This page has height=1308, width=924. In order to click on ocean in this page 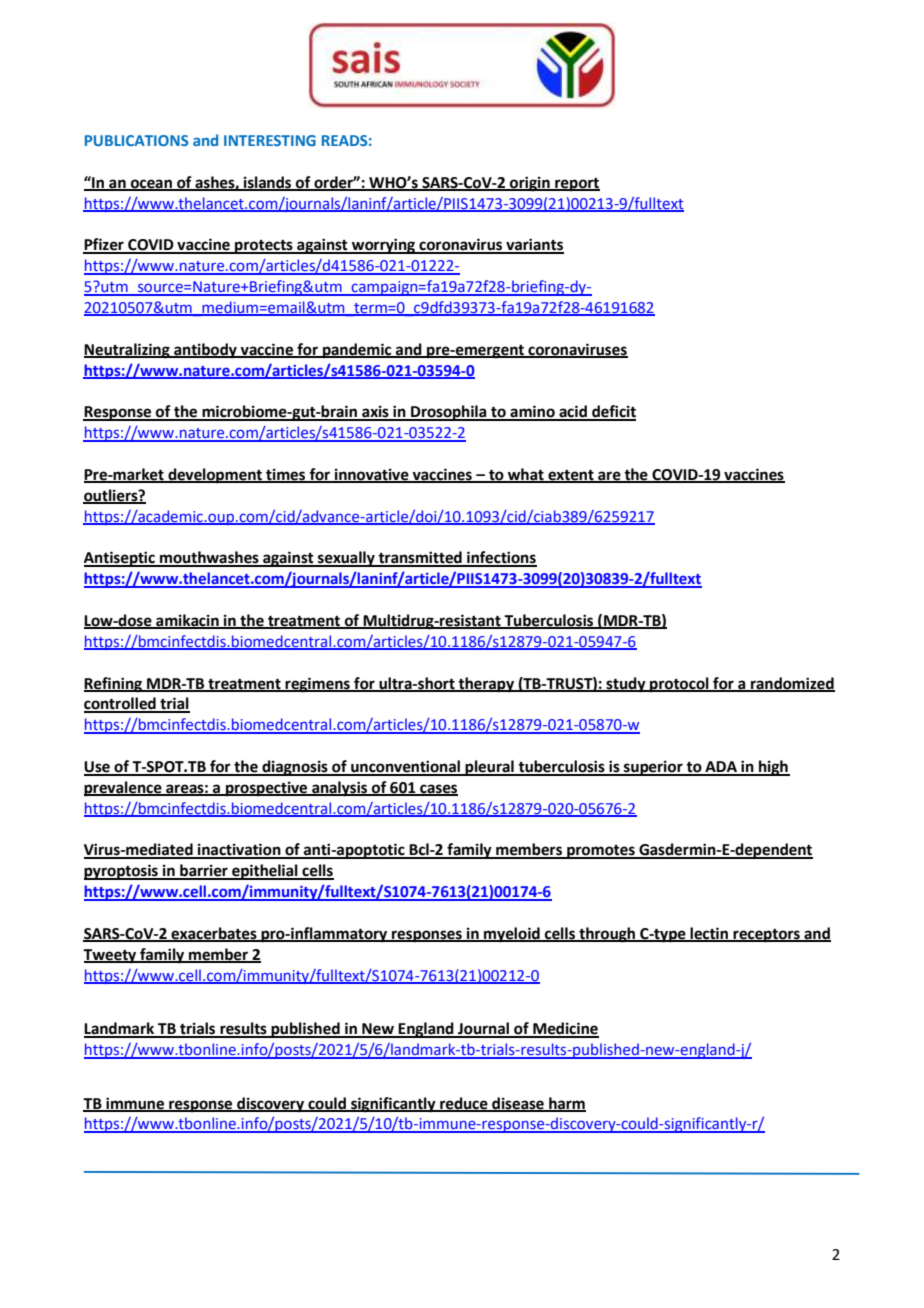, I will do `click(151, 184)`.
